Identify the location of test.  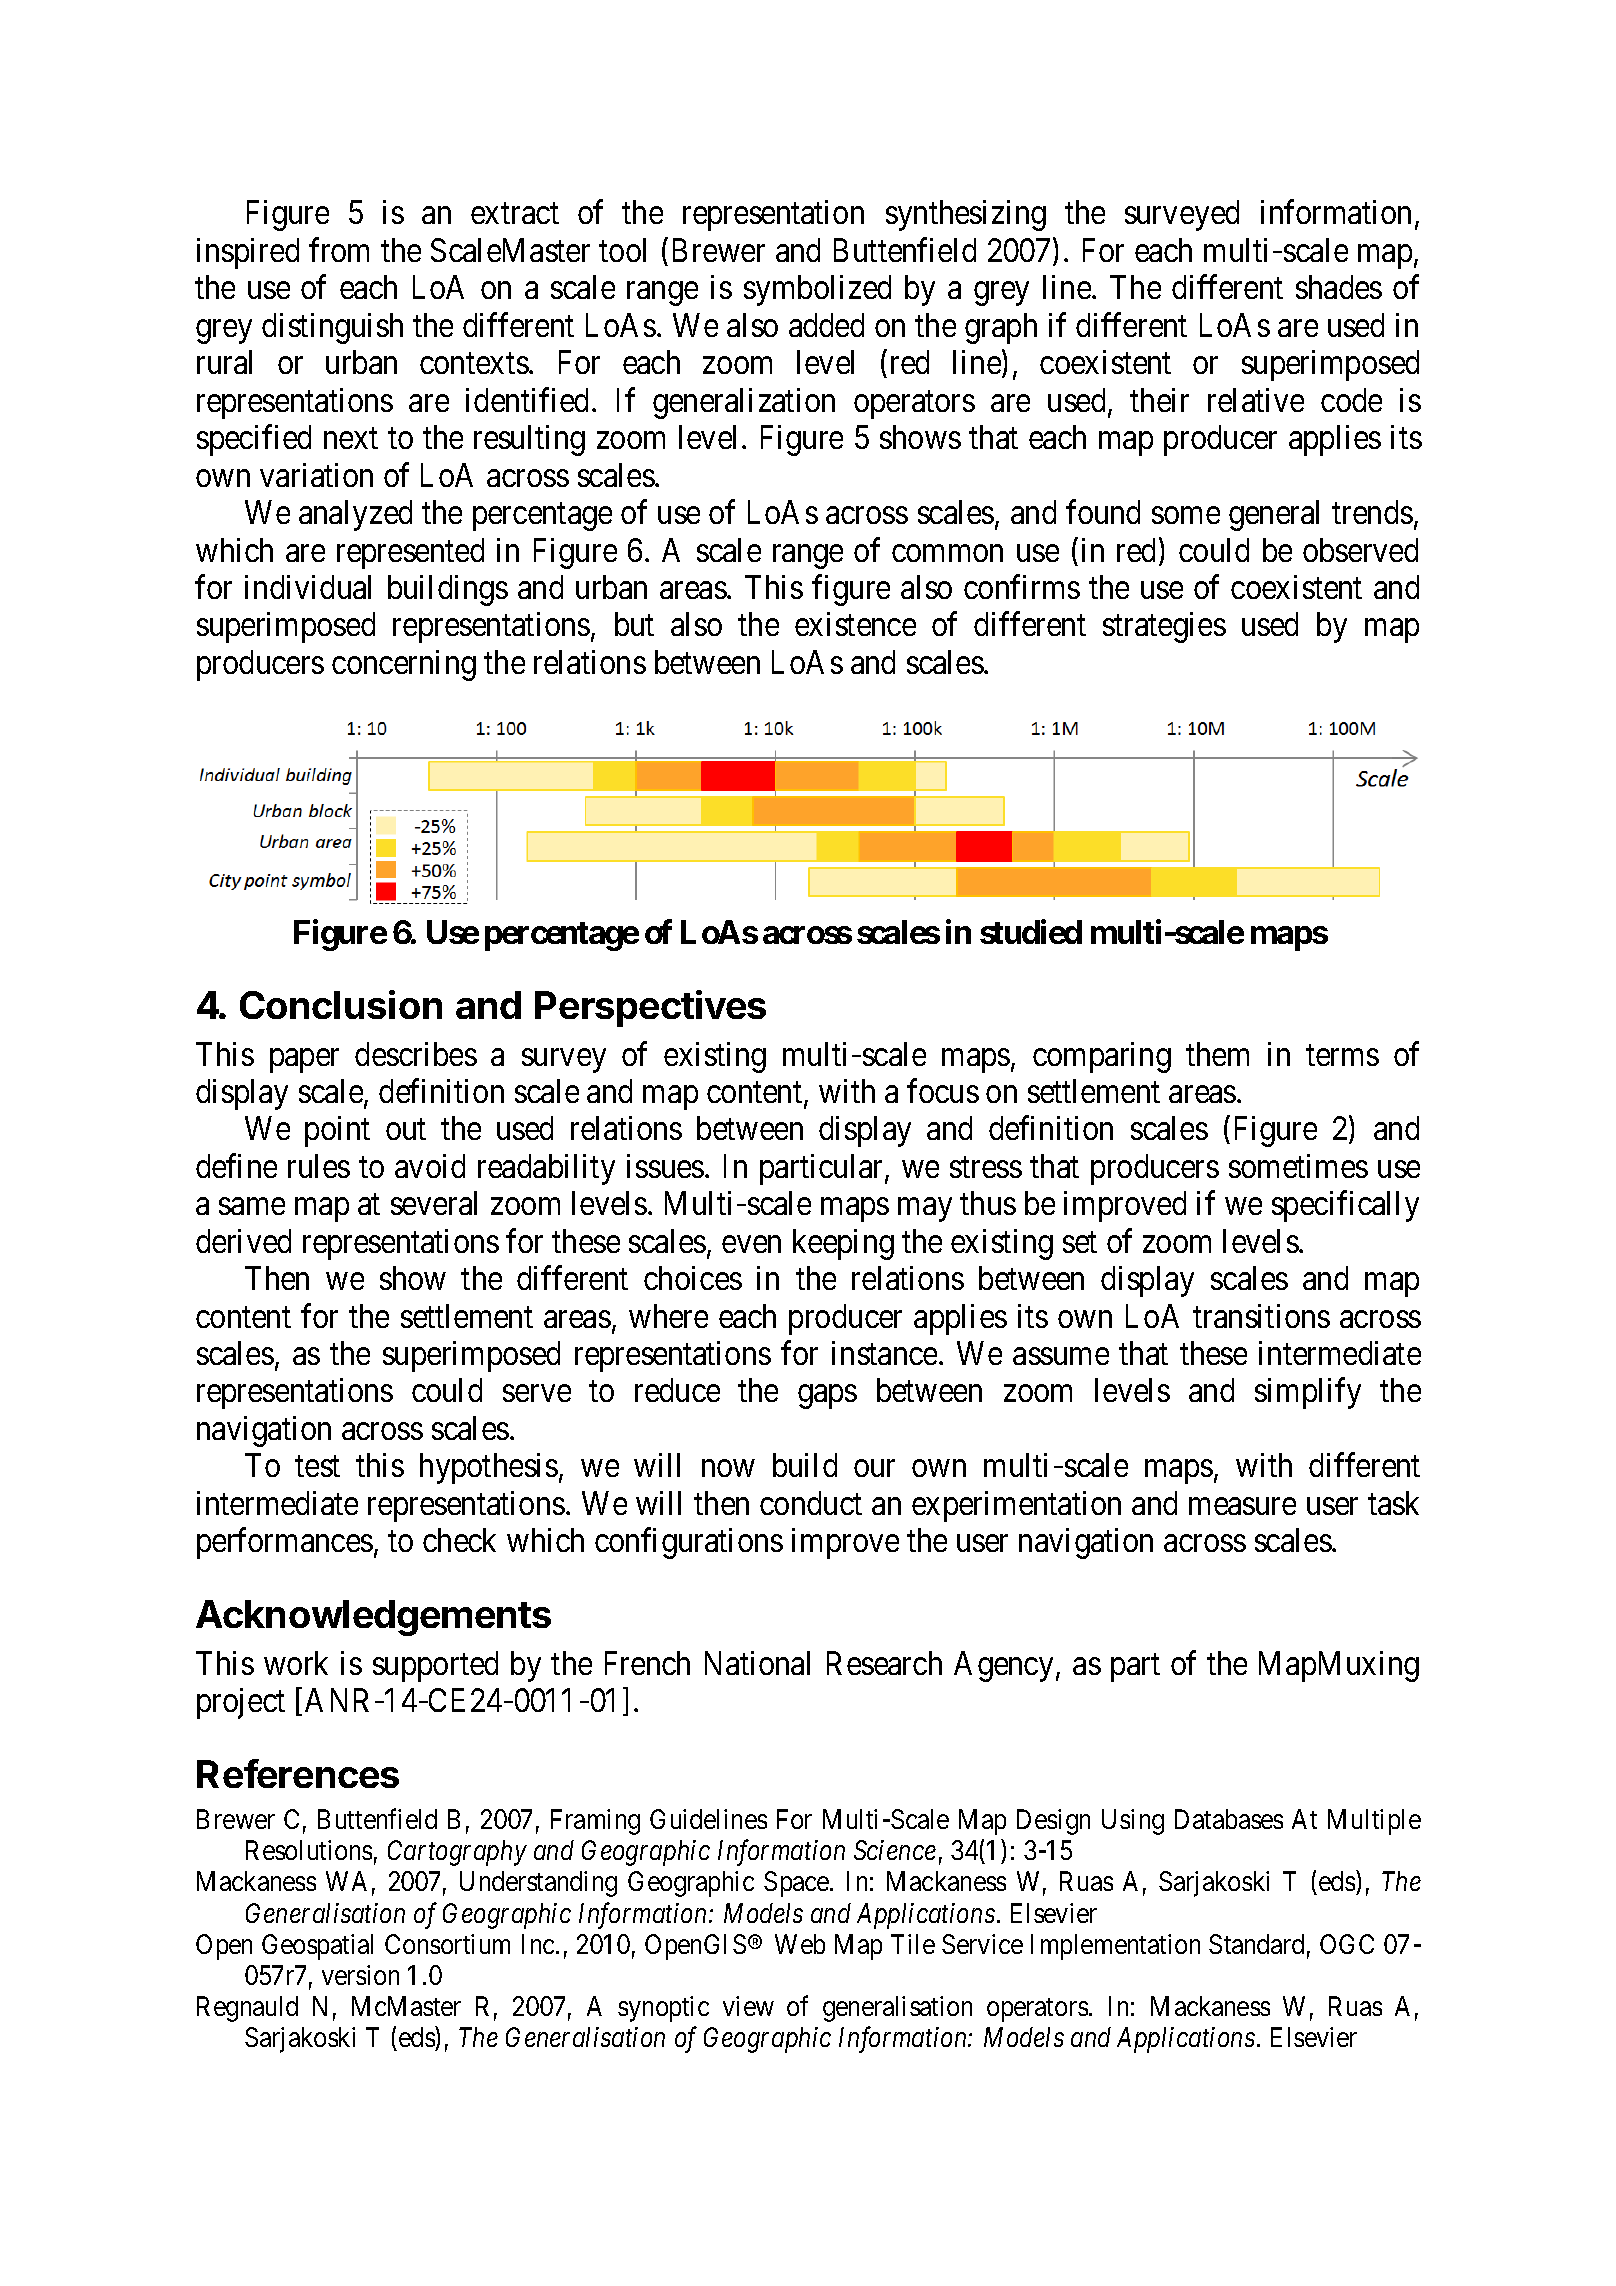
(317, 1467).
